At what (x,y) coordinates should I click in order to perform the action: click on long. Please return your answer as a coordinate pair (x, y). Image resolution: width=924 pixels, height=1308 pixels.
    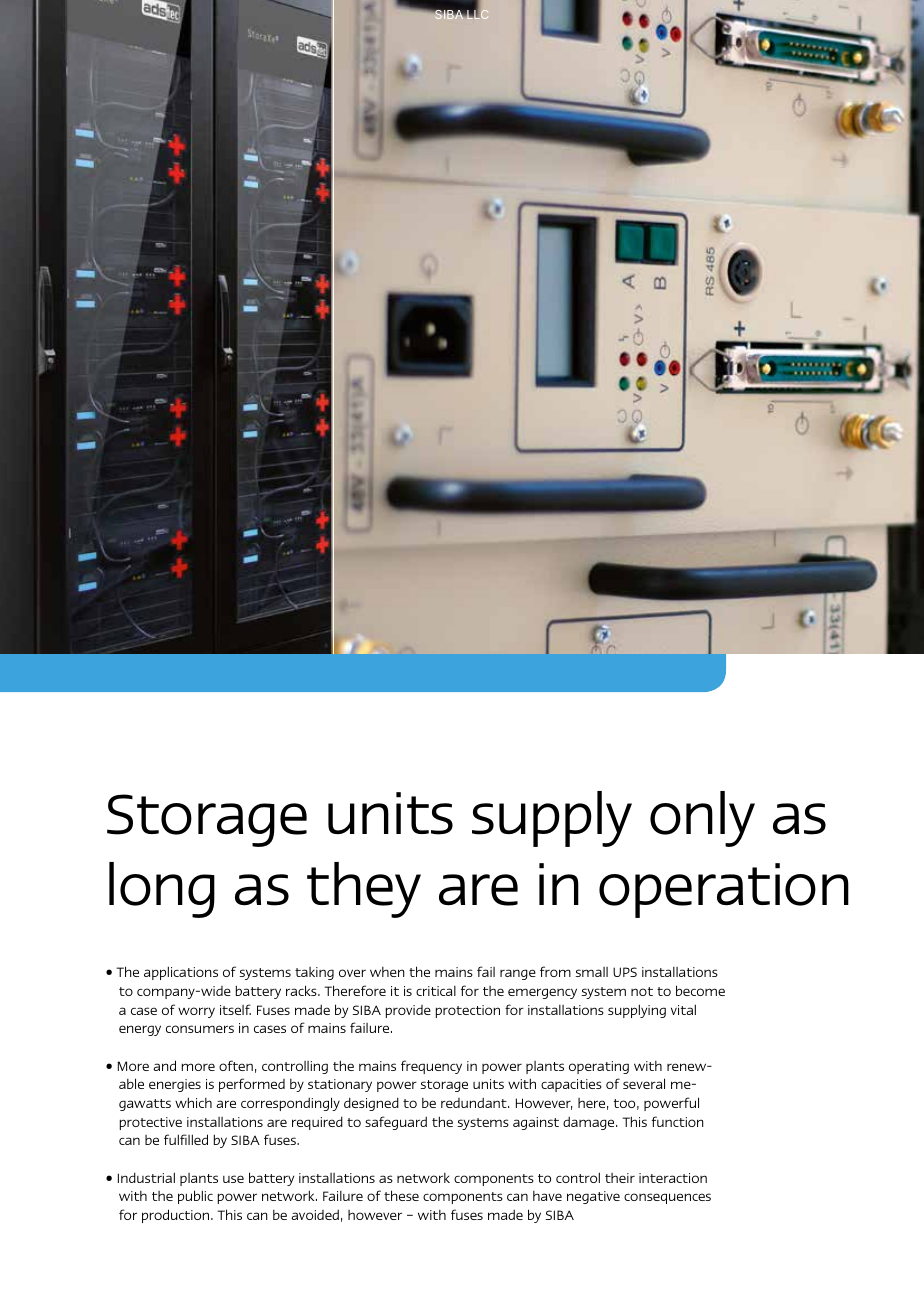
    Looking at the image, I should click on (162, 890).
